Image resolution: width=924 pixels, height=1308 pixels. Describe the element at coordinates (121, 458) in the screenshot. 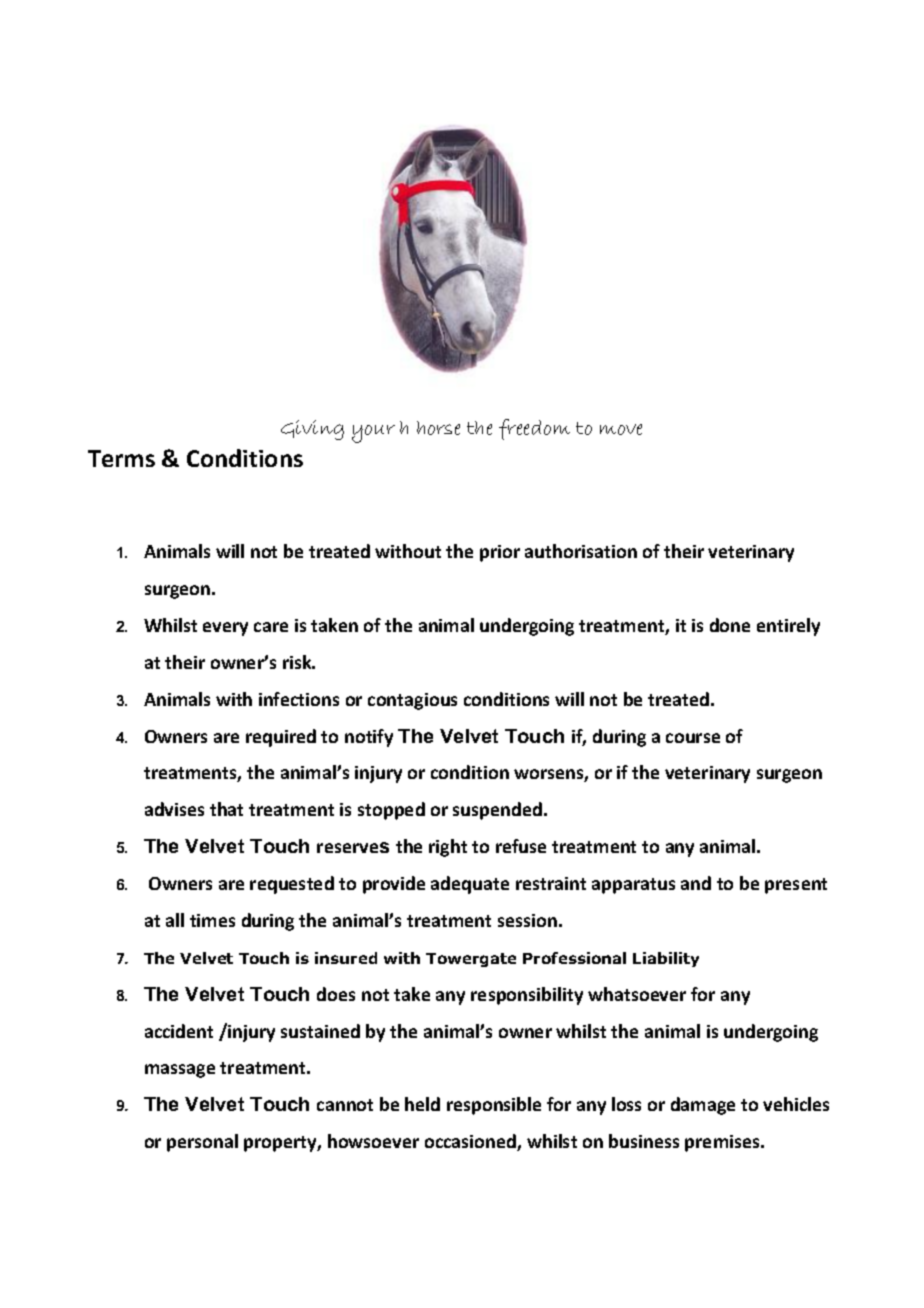

I see `Terms` at that location.
